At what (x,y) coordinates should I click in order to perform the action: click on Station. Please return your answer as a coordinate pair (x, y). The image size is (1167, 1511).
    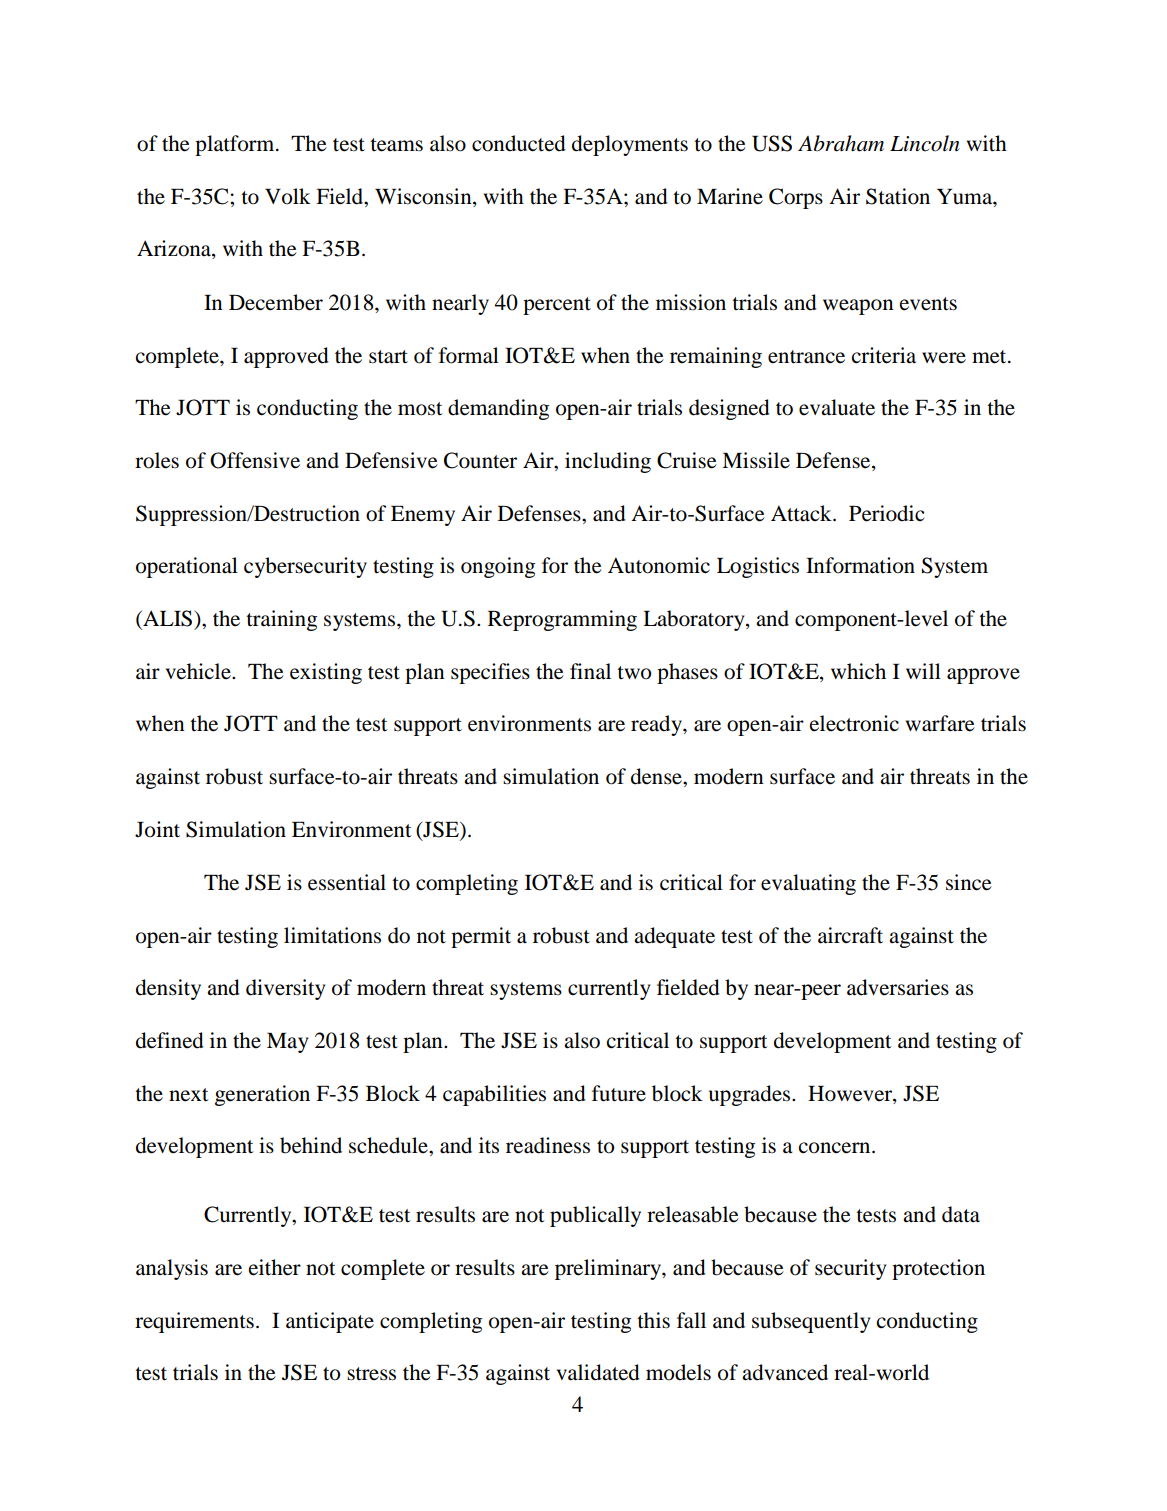
    Looking at the image, I should click on (898, 196).
